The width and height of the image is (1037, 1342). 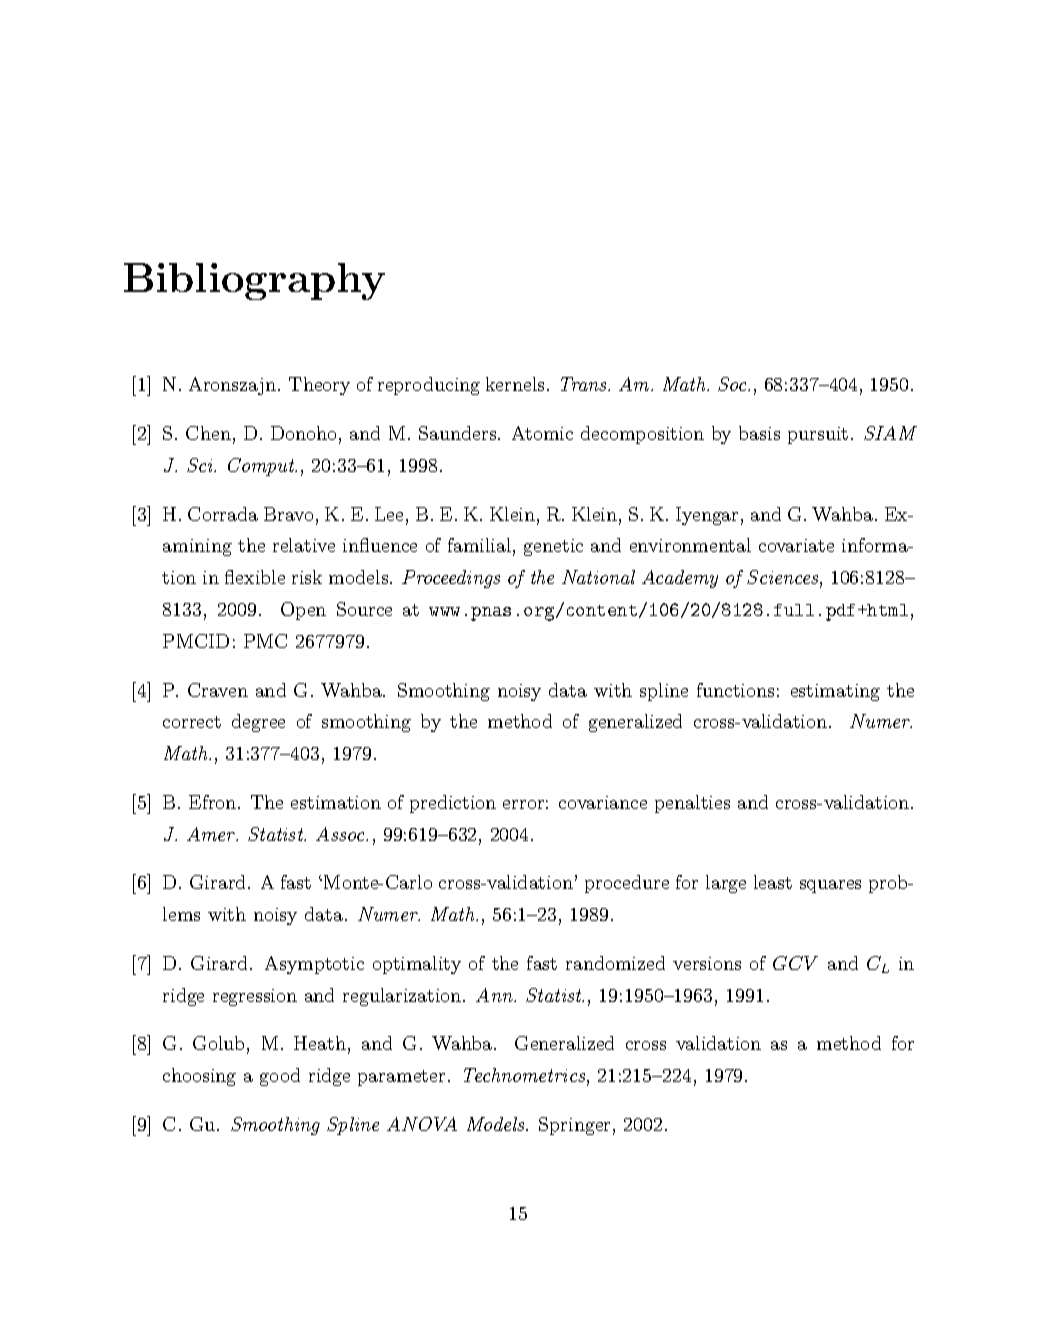 I want to click on estimating, so click(x=835, y=692).
